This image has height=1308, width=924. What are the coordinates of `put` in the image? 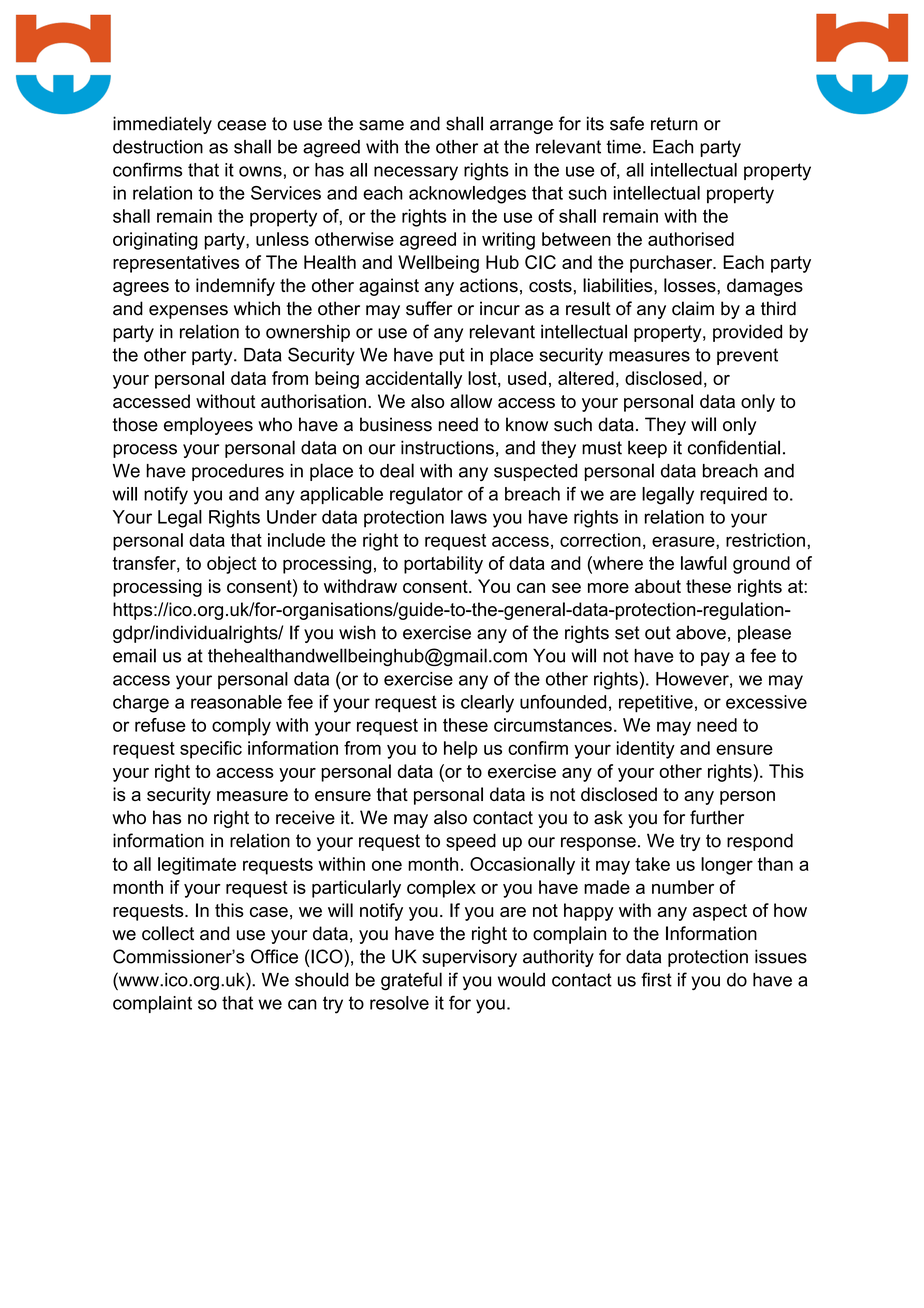 It's located at (452, 356).
